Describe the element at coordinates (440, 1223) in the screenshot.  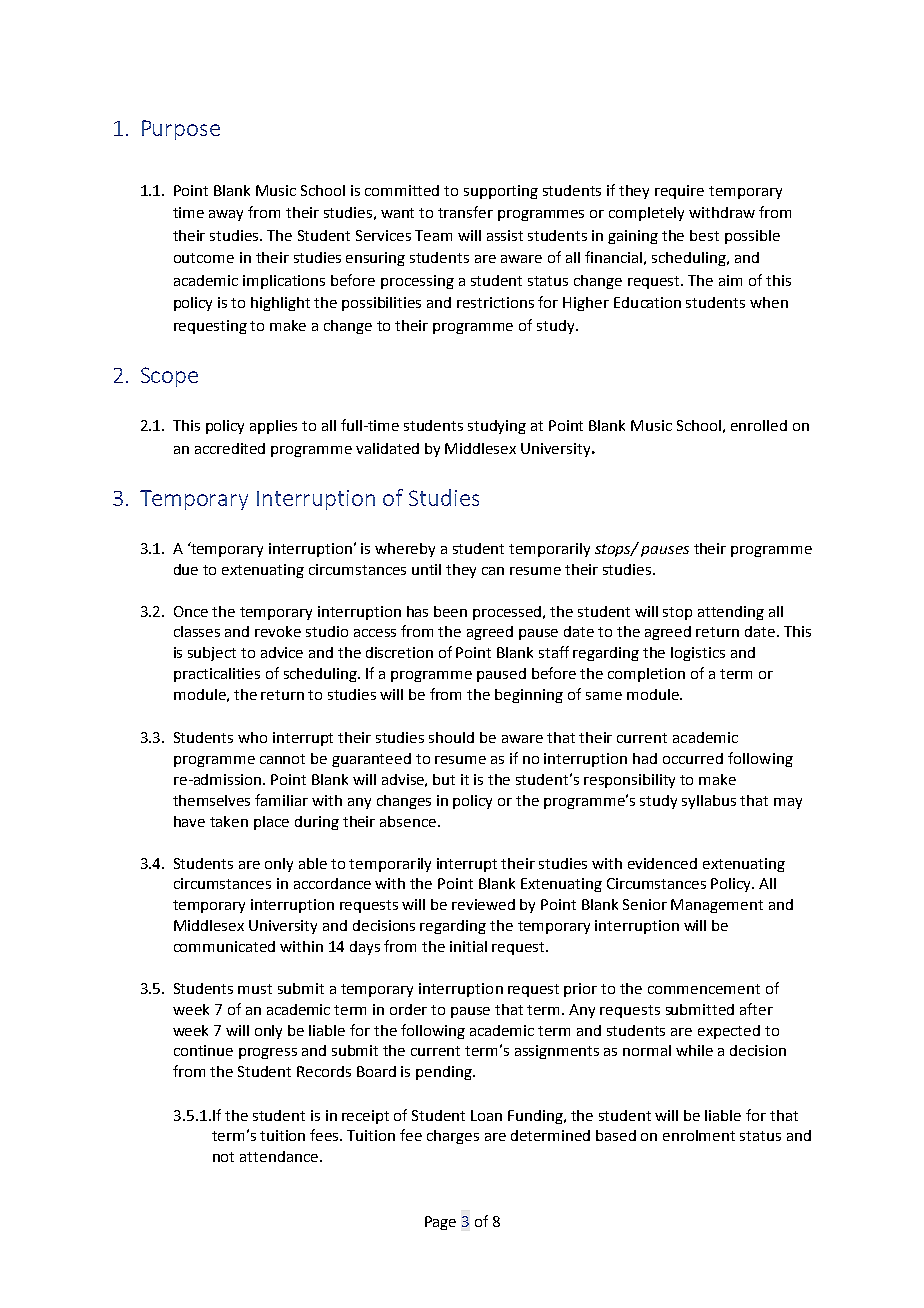
I see `Page` at that location.
